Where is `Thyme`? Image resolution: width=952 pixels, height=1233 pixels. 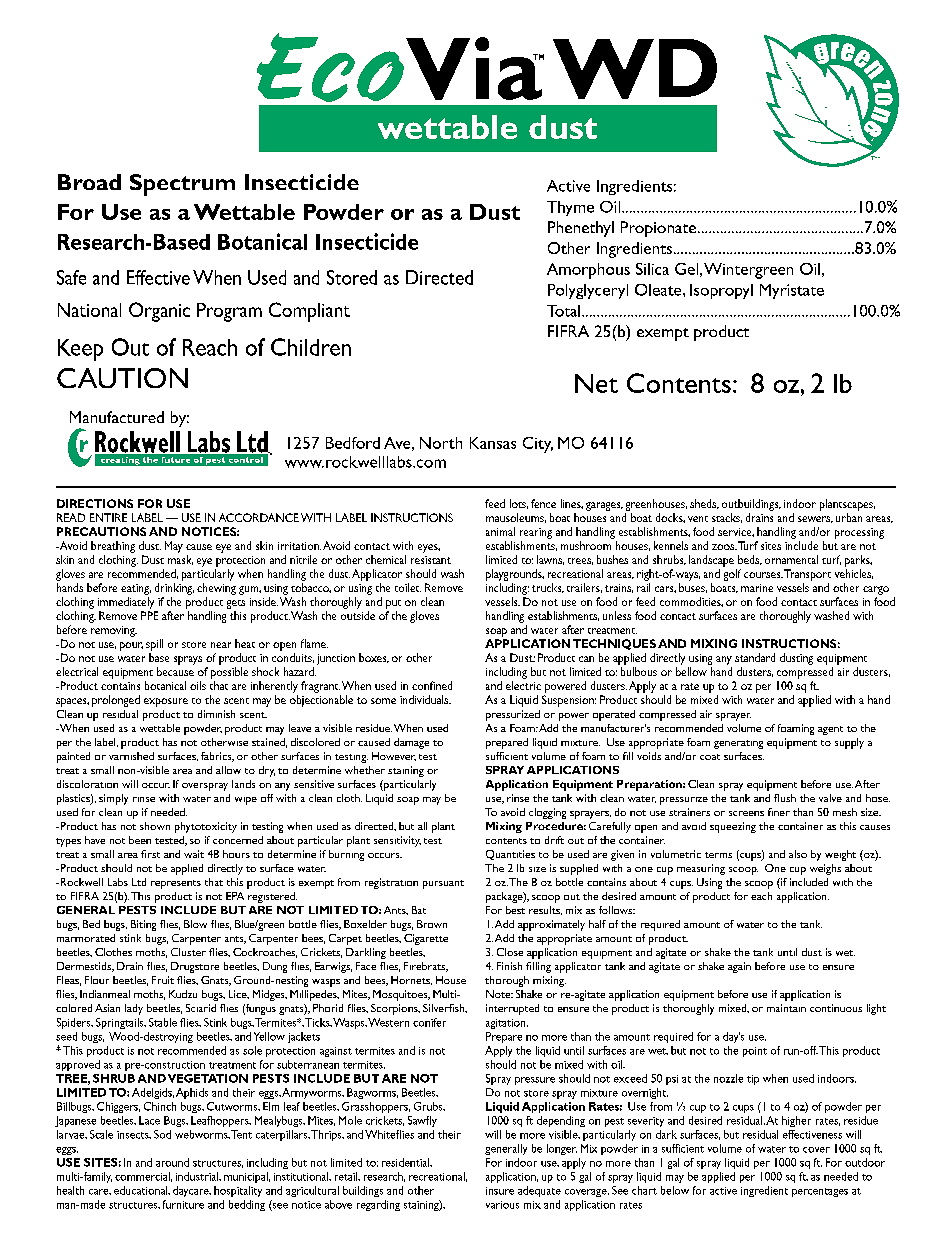
Thyme is located at coordinates (570, 208).
